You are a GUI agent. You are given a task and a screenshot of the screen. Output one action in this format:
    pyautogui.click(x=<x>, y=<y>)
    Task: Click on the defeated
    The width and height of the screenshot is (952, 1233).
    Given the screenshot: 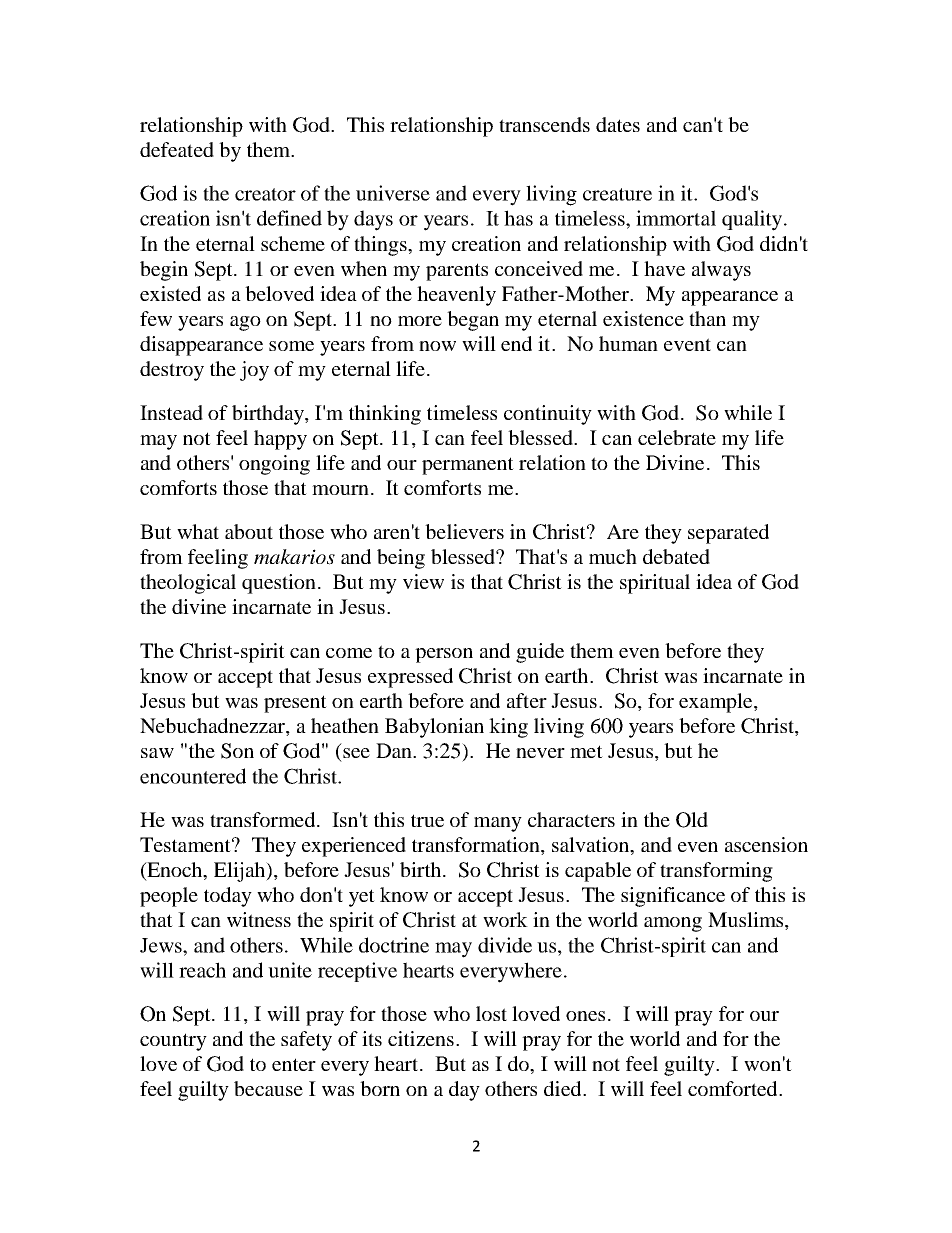 What is the action you would take?
    pyautogui.click(x=177, y=149)
